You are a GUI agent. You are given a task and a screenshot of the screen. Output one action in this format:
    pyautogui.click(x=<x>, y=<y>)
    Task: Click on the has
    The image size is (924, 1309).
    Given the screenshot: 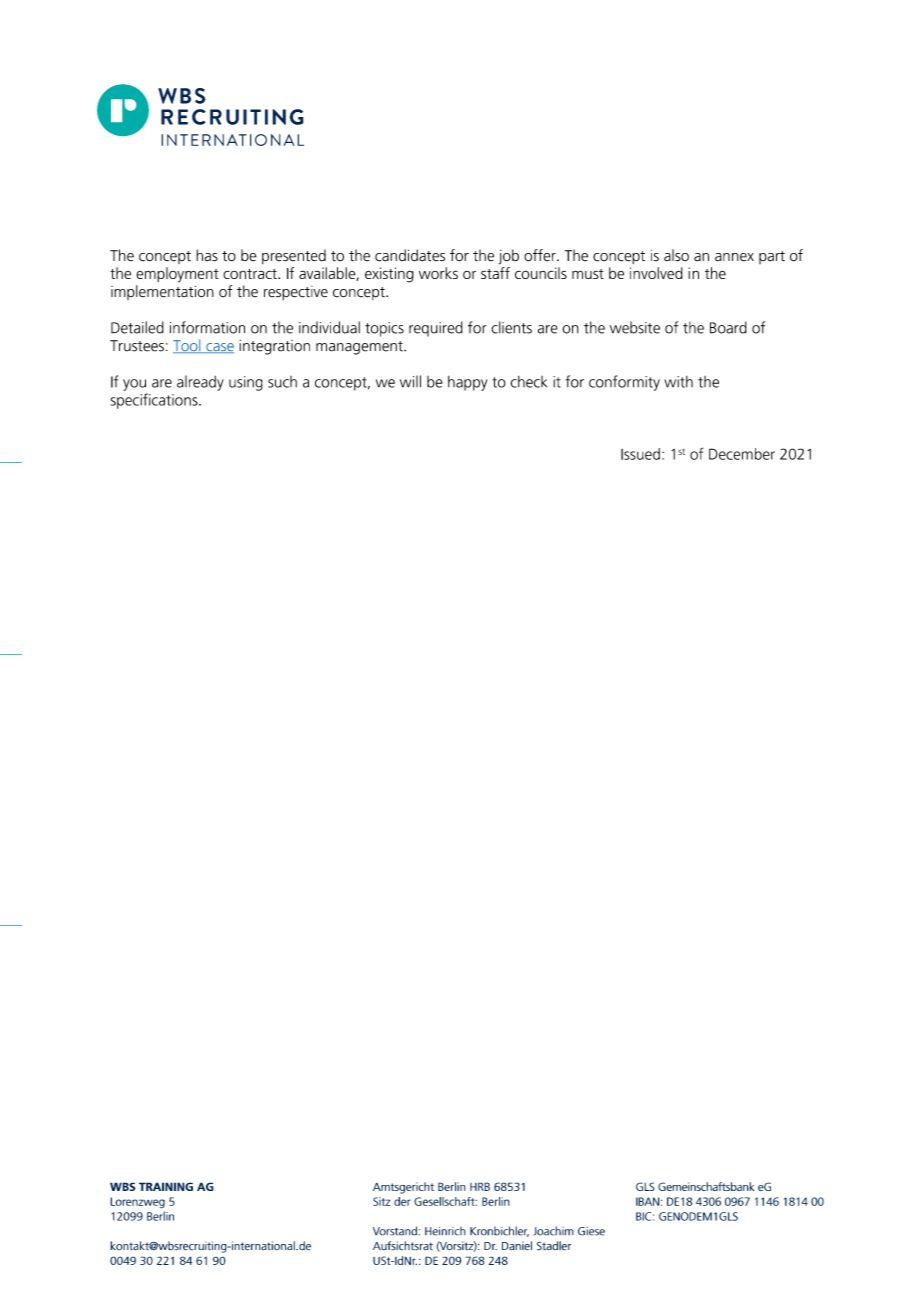 What is the action you would take?
    pyautogui.click(x=207, y=255)
